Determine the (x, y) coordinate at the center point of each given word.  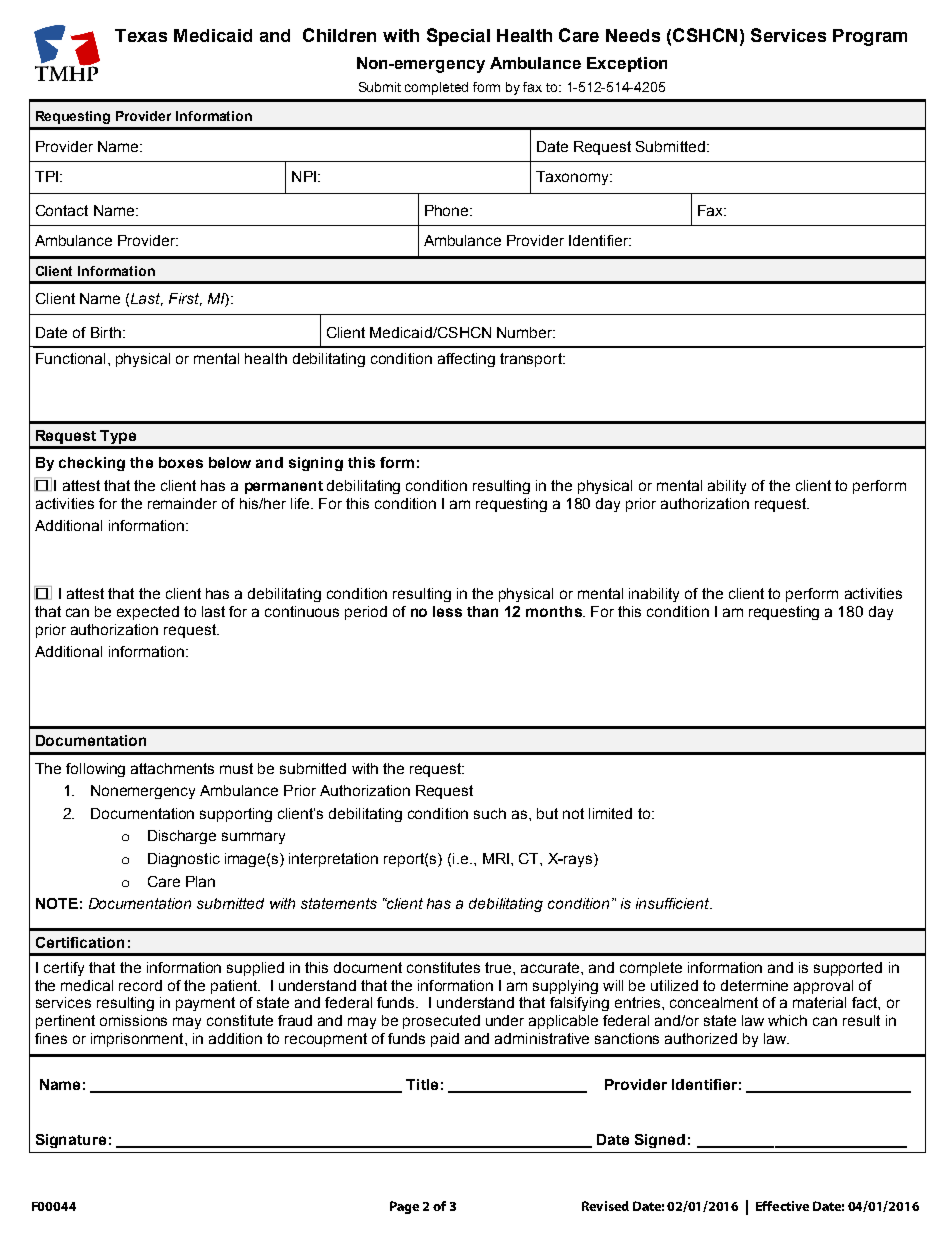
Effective (782, 1206)
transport (532, 360)
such (490, 813)
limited (610, 813)
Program (870, 37)
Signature (71, 1141)
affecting (466, 360)
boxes (181, 462)
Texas (141, 35)
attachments (172, 768)
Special (458, 37)
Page (404, 1207)
